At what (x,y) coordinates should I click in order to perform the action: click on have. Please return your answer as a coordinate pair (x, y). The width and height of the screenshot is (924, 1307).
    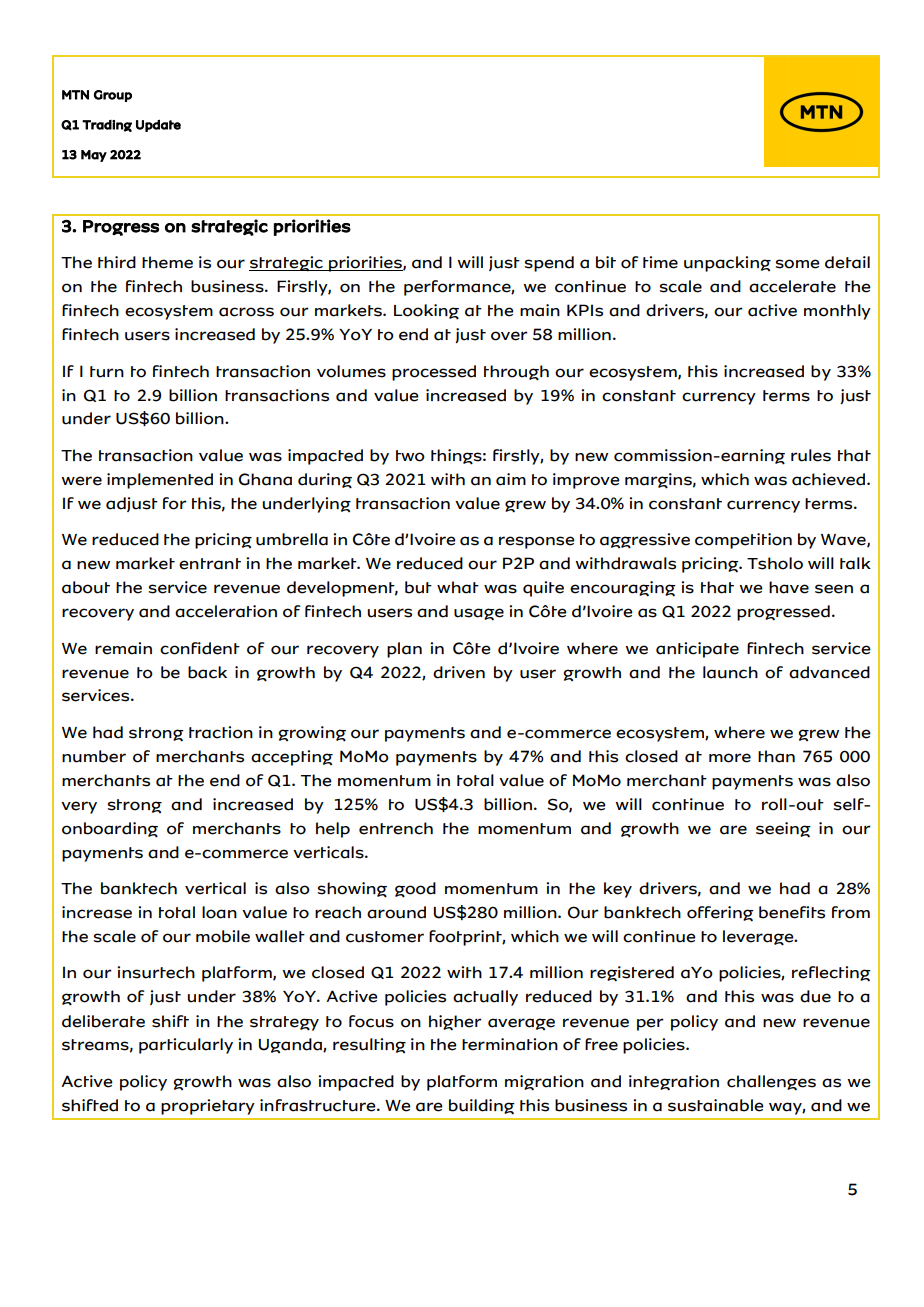
    Looking at the image, I should click on (789, 587).
